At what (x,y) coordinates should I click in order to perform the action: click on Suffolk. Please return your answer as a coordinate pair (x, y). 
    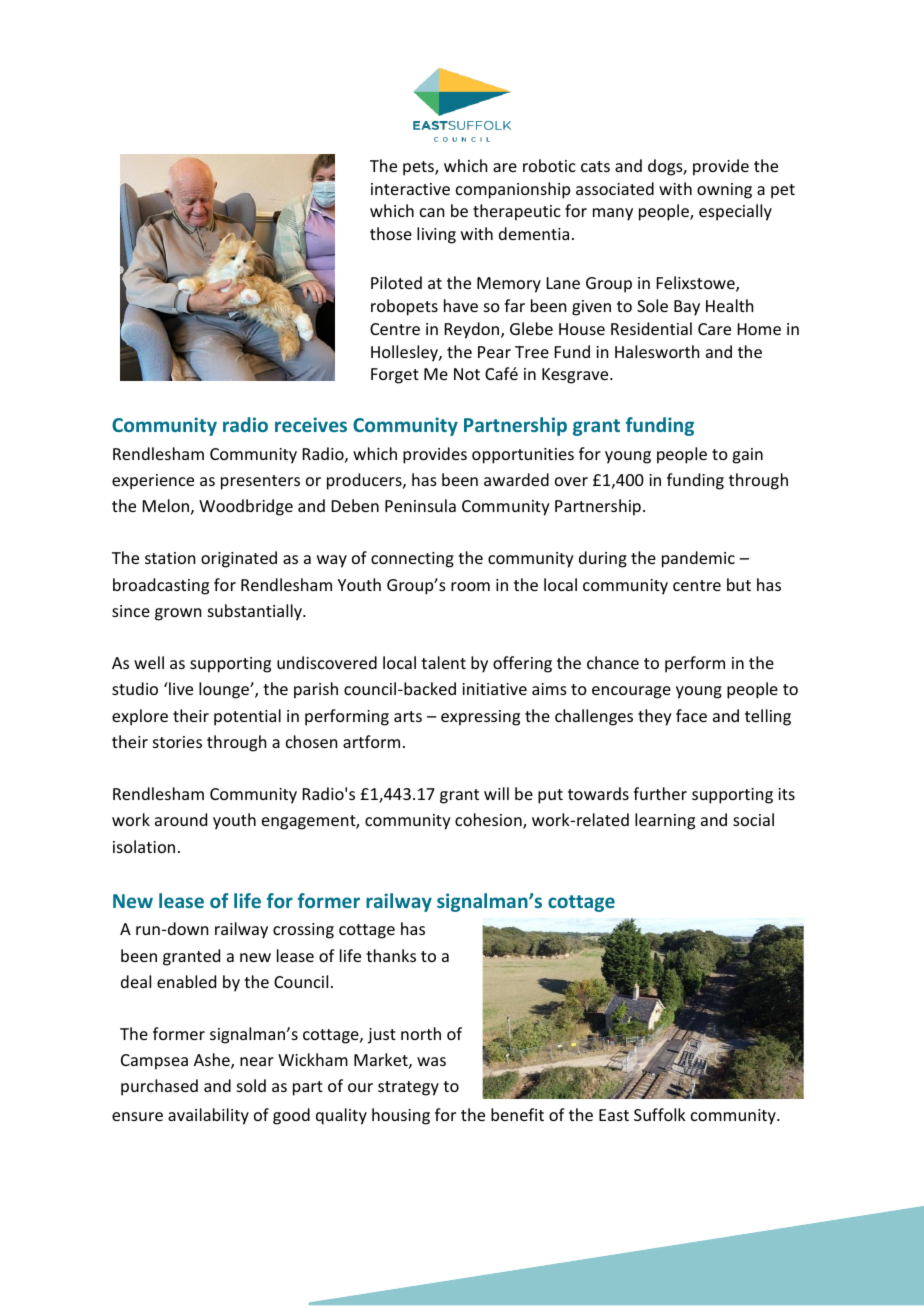
    Looking at the image, I should click on (660, 1114).
